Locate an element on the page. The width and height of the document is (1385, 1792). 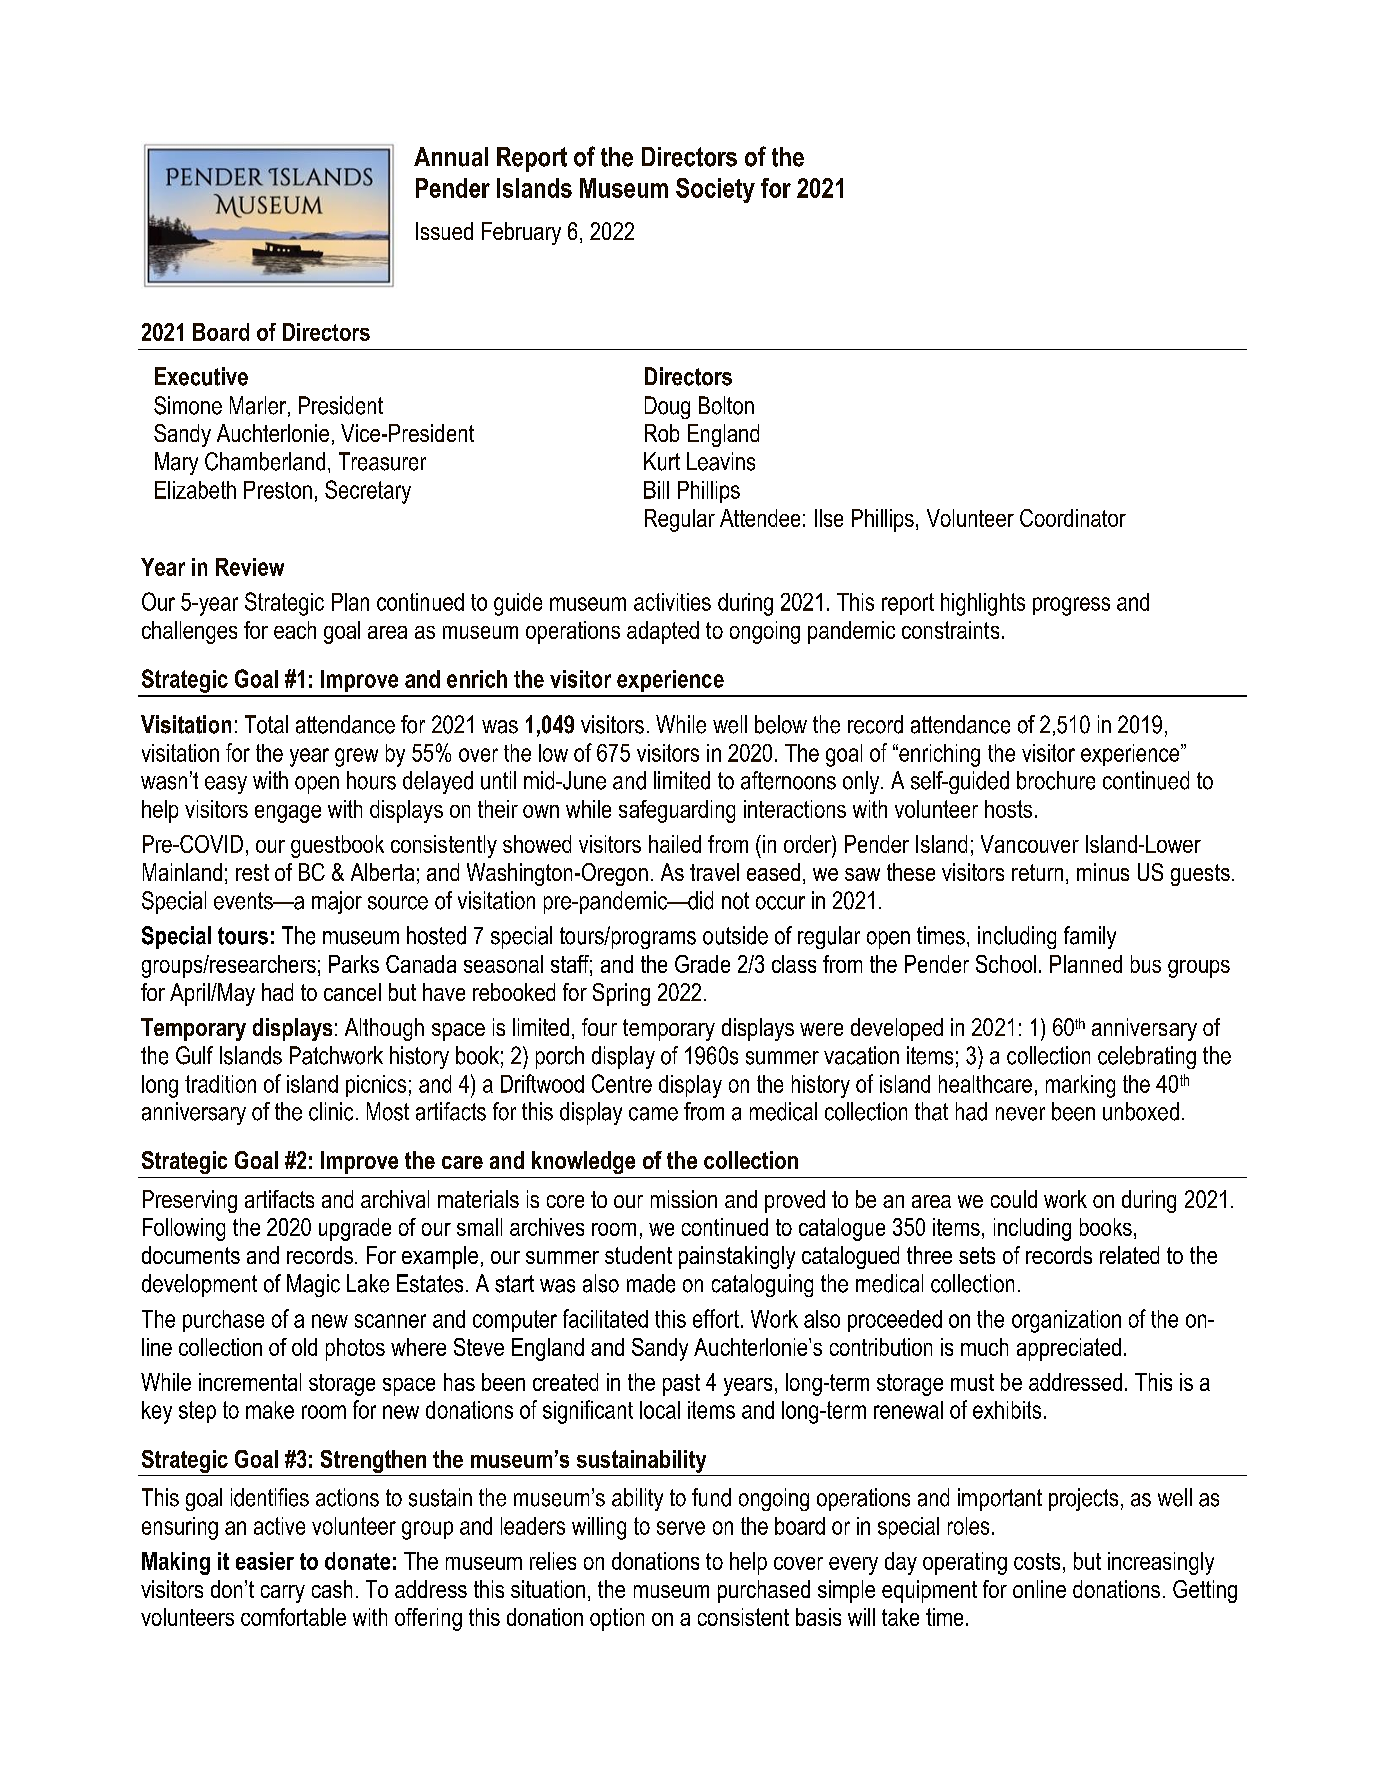
mission is located at coordinates (684, 1199).
